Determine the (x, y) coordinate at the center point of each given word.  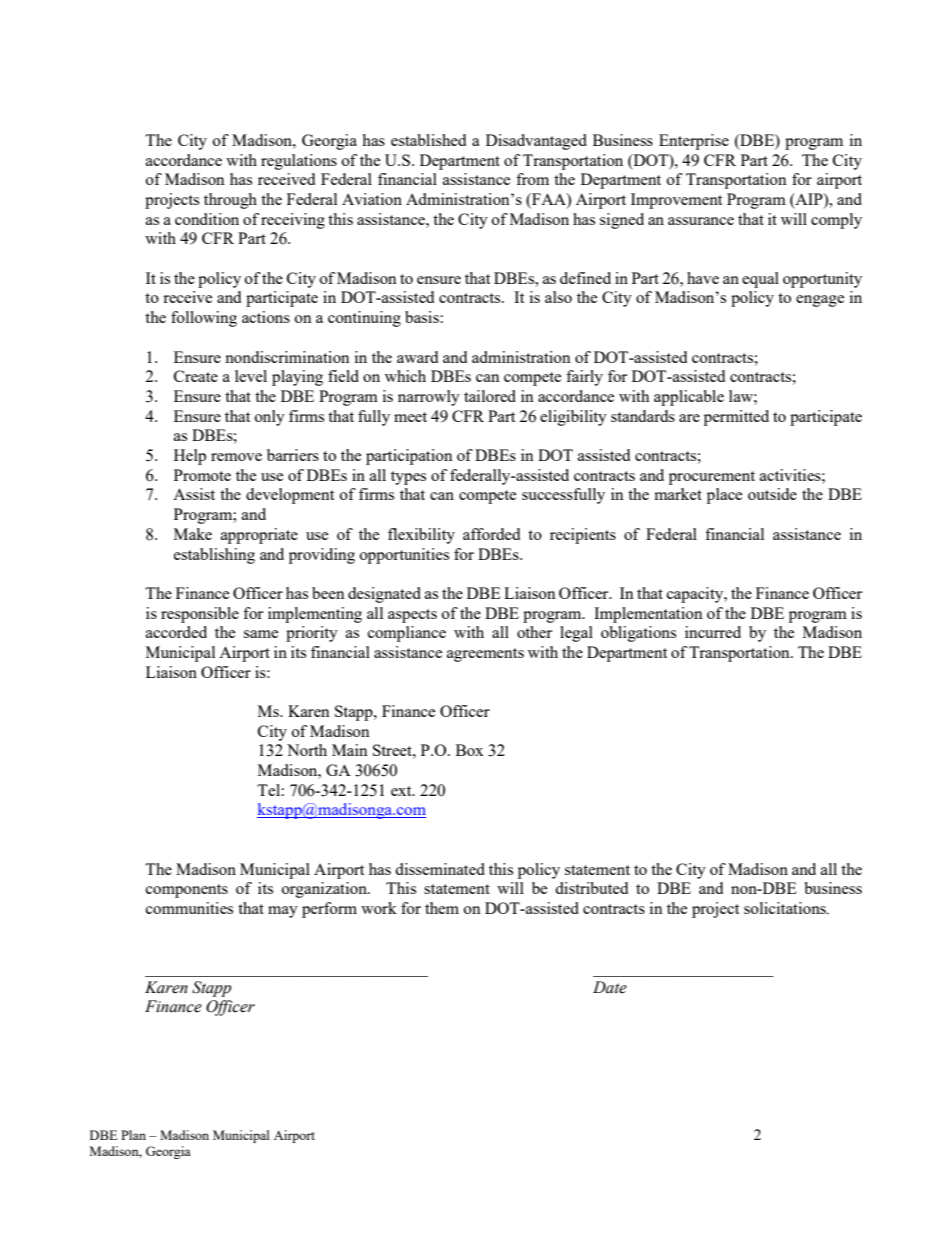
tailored (490, 396)
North (307, 750)
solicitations (786, 908)
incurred (713, 632)
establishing (214, 556)
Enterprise (694, 142)
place (724, 496)
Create (196, 376)
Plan (133, 1135)
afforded (491, 534)
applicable (689, 398)
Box (469, 750)
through (230, 201)
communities (189, 908)
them (442, 908)
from (532, 179)
